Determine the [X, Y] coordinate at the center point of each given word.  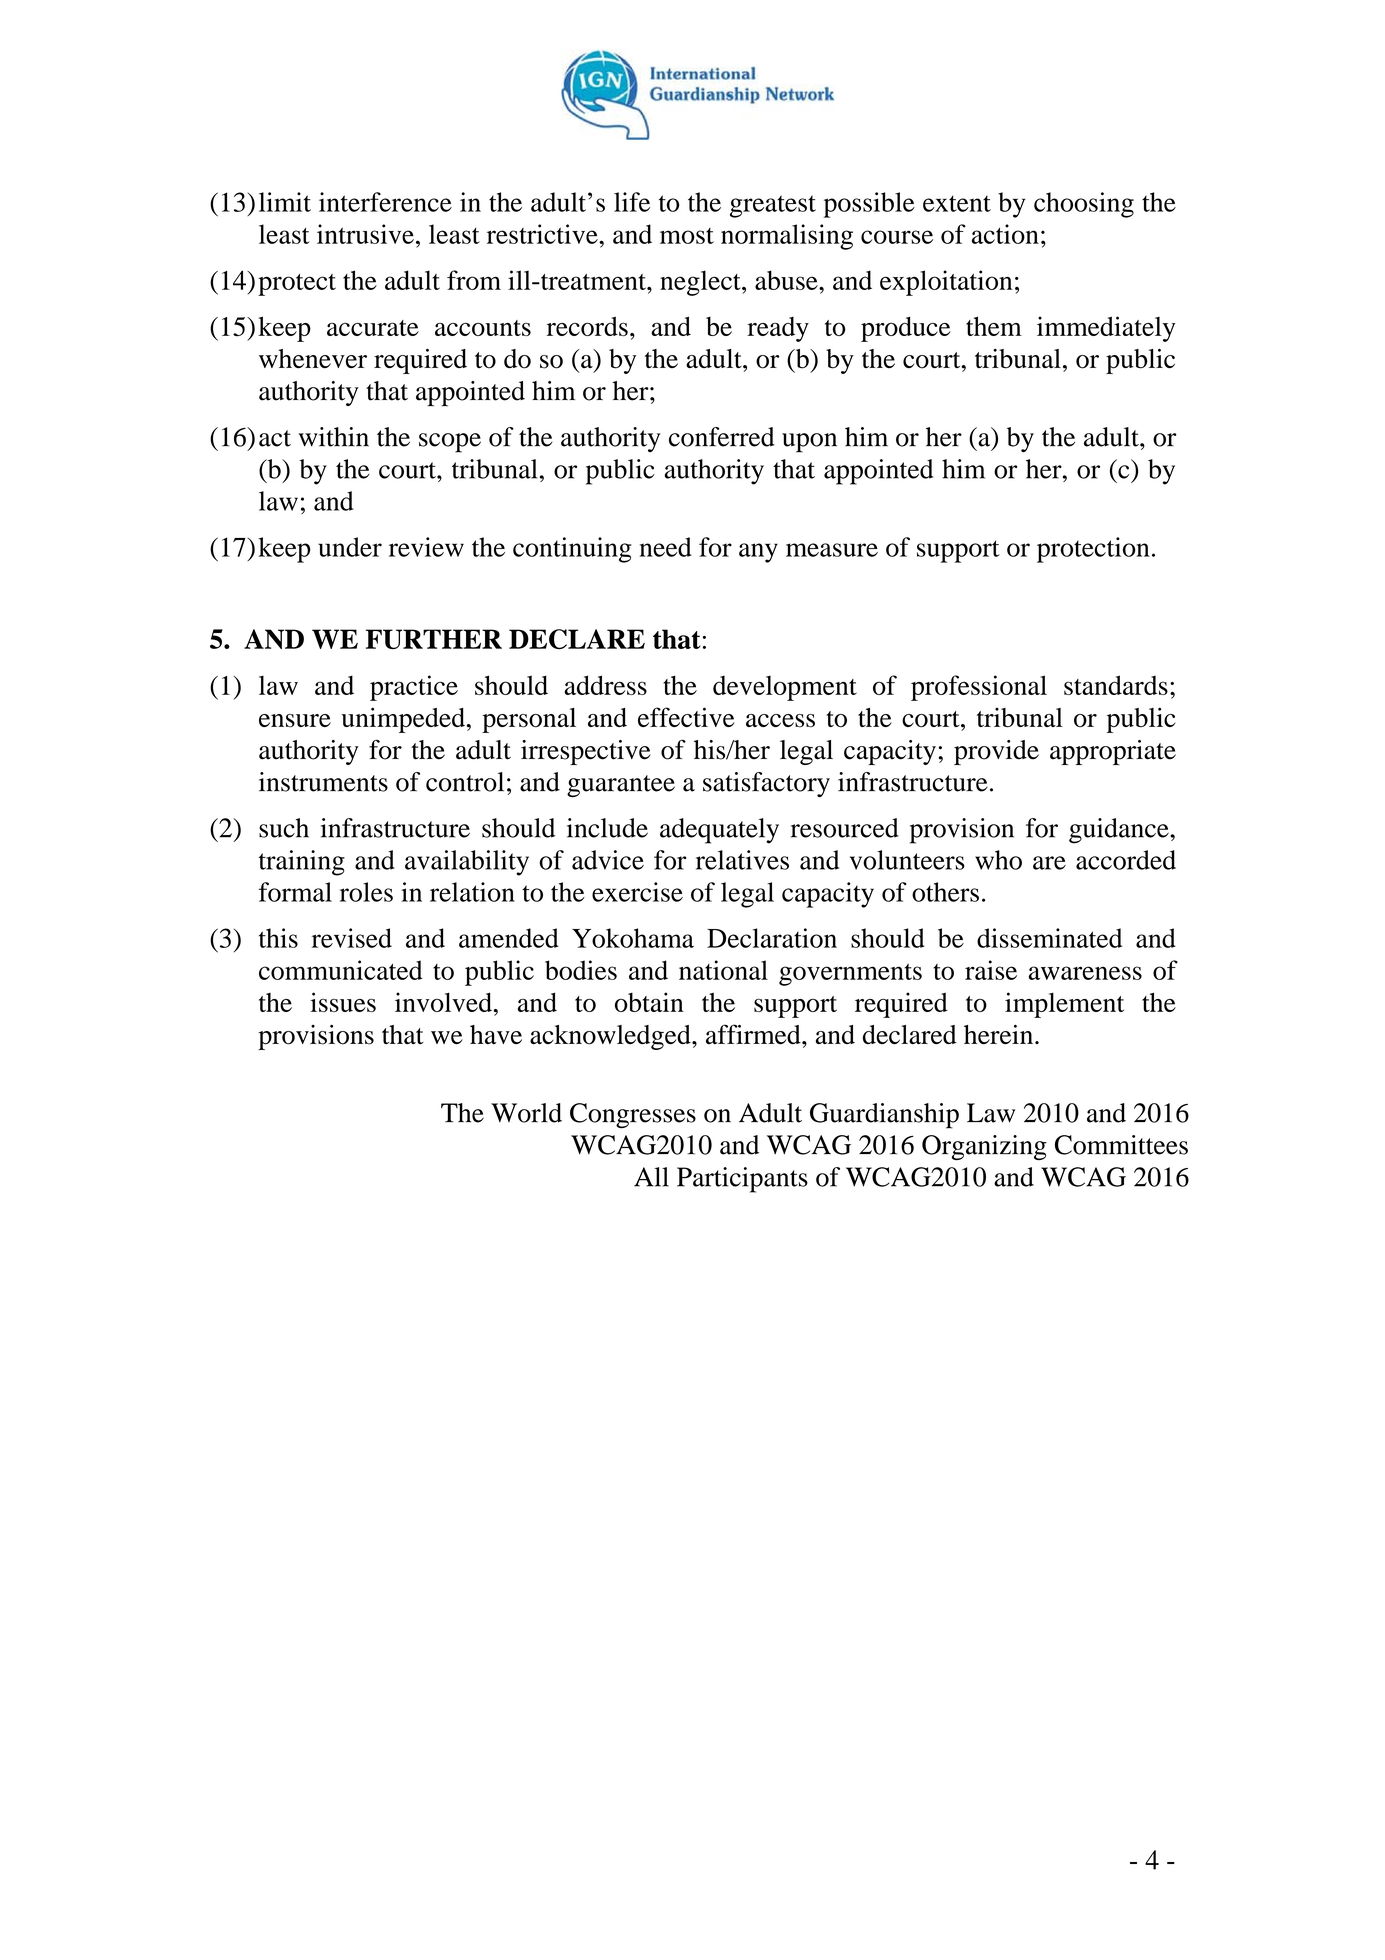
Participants [742, 1180]
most [687, 236]
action [1005, 234]
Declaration [772, 938]
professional [979, 688]
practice [414, 688]
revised [352, 938]
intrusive [365, 234]
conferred [722, 437]
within [334, 437]
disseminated [1049, 938]
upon [809, 443]
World [526, 1113]
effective [686, 717]
